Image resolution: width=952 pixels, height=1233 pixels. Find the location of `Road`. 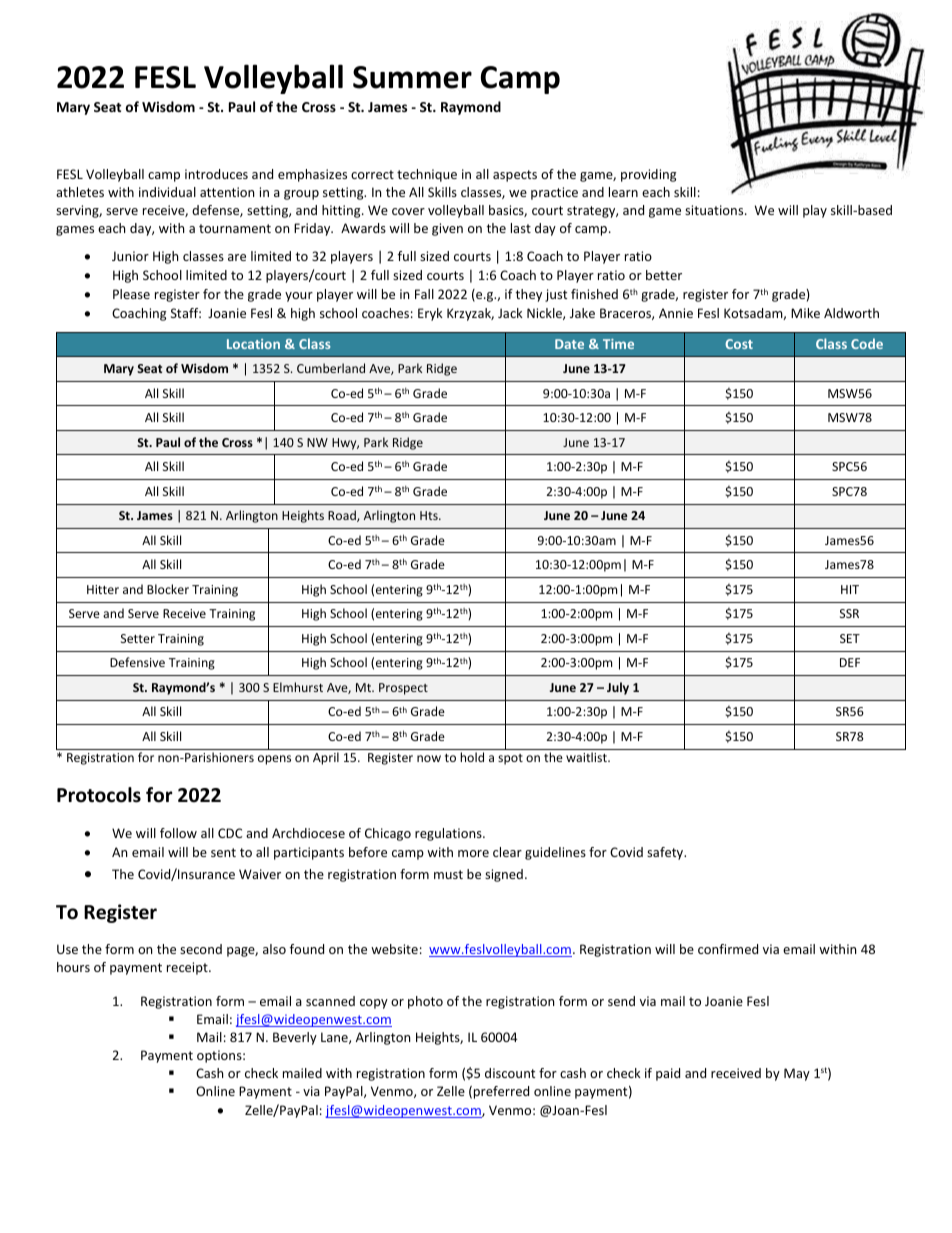

Road is located at coordinates (343, 516).
